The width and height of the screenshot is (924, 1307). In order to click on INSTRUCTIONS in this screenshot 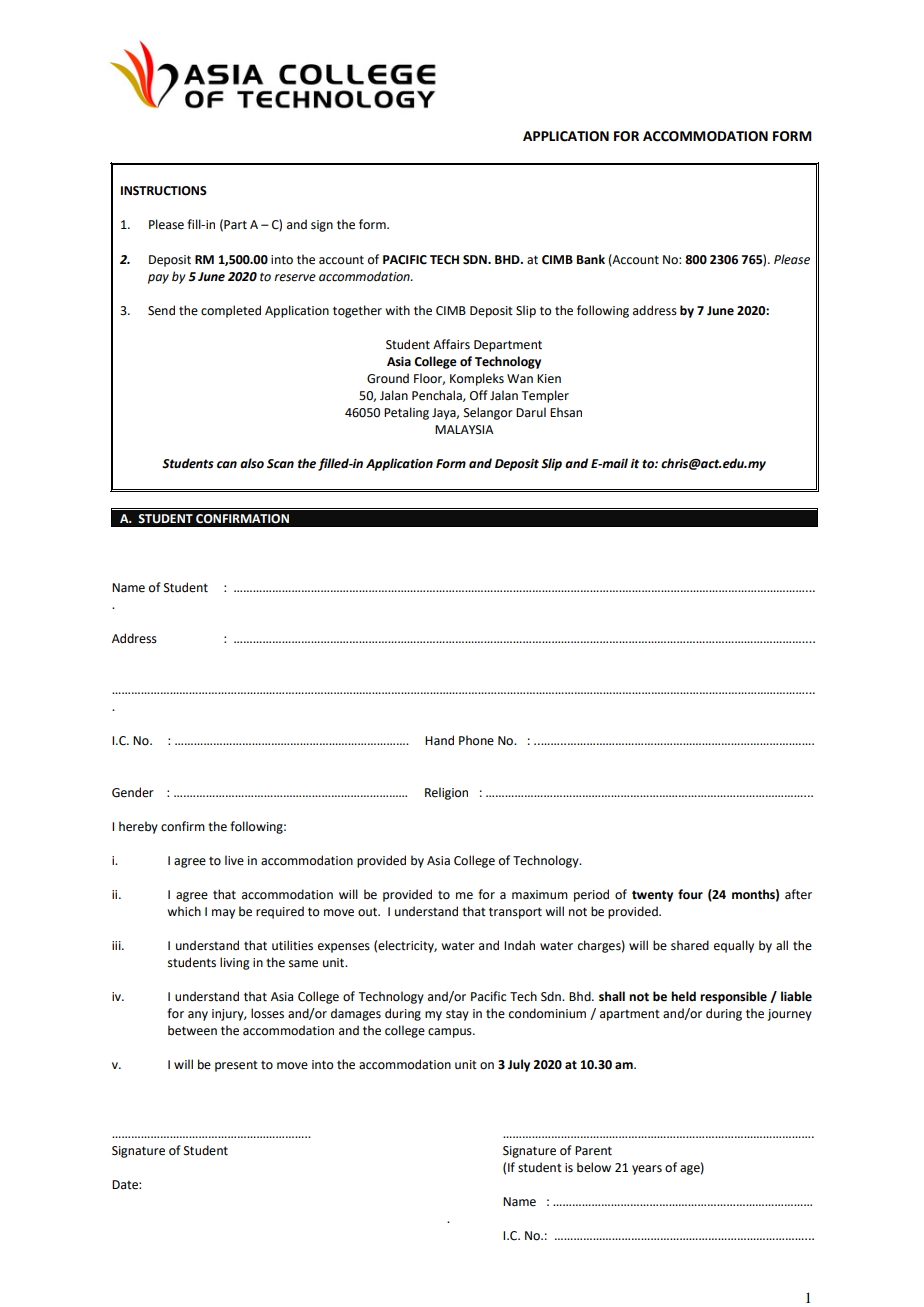, I will do `click(164, 191)`.
